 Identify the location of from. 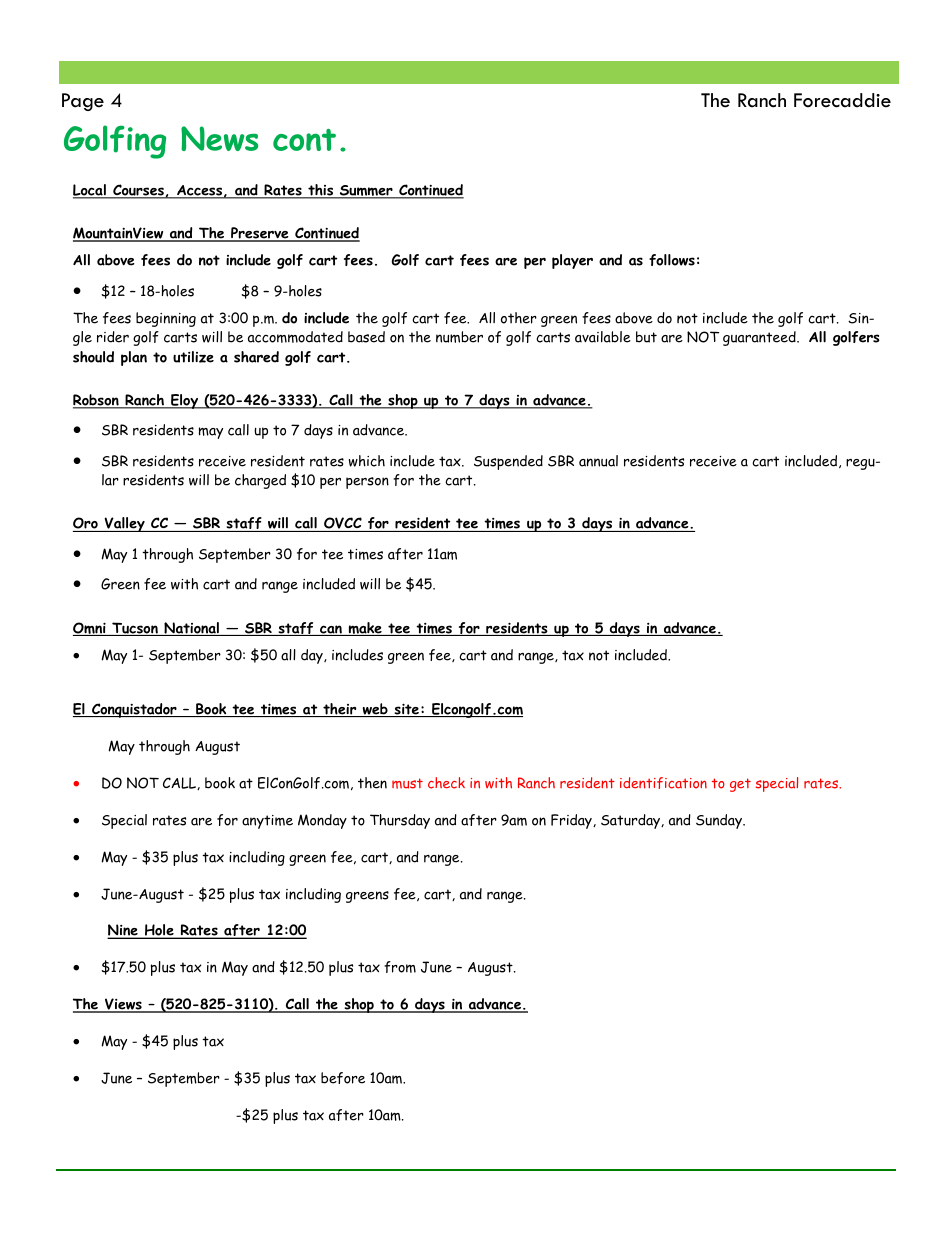
(400, 967).
